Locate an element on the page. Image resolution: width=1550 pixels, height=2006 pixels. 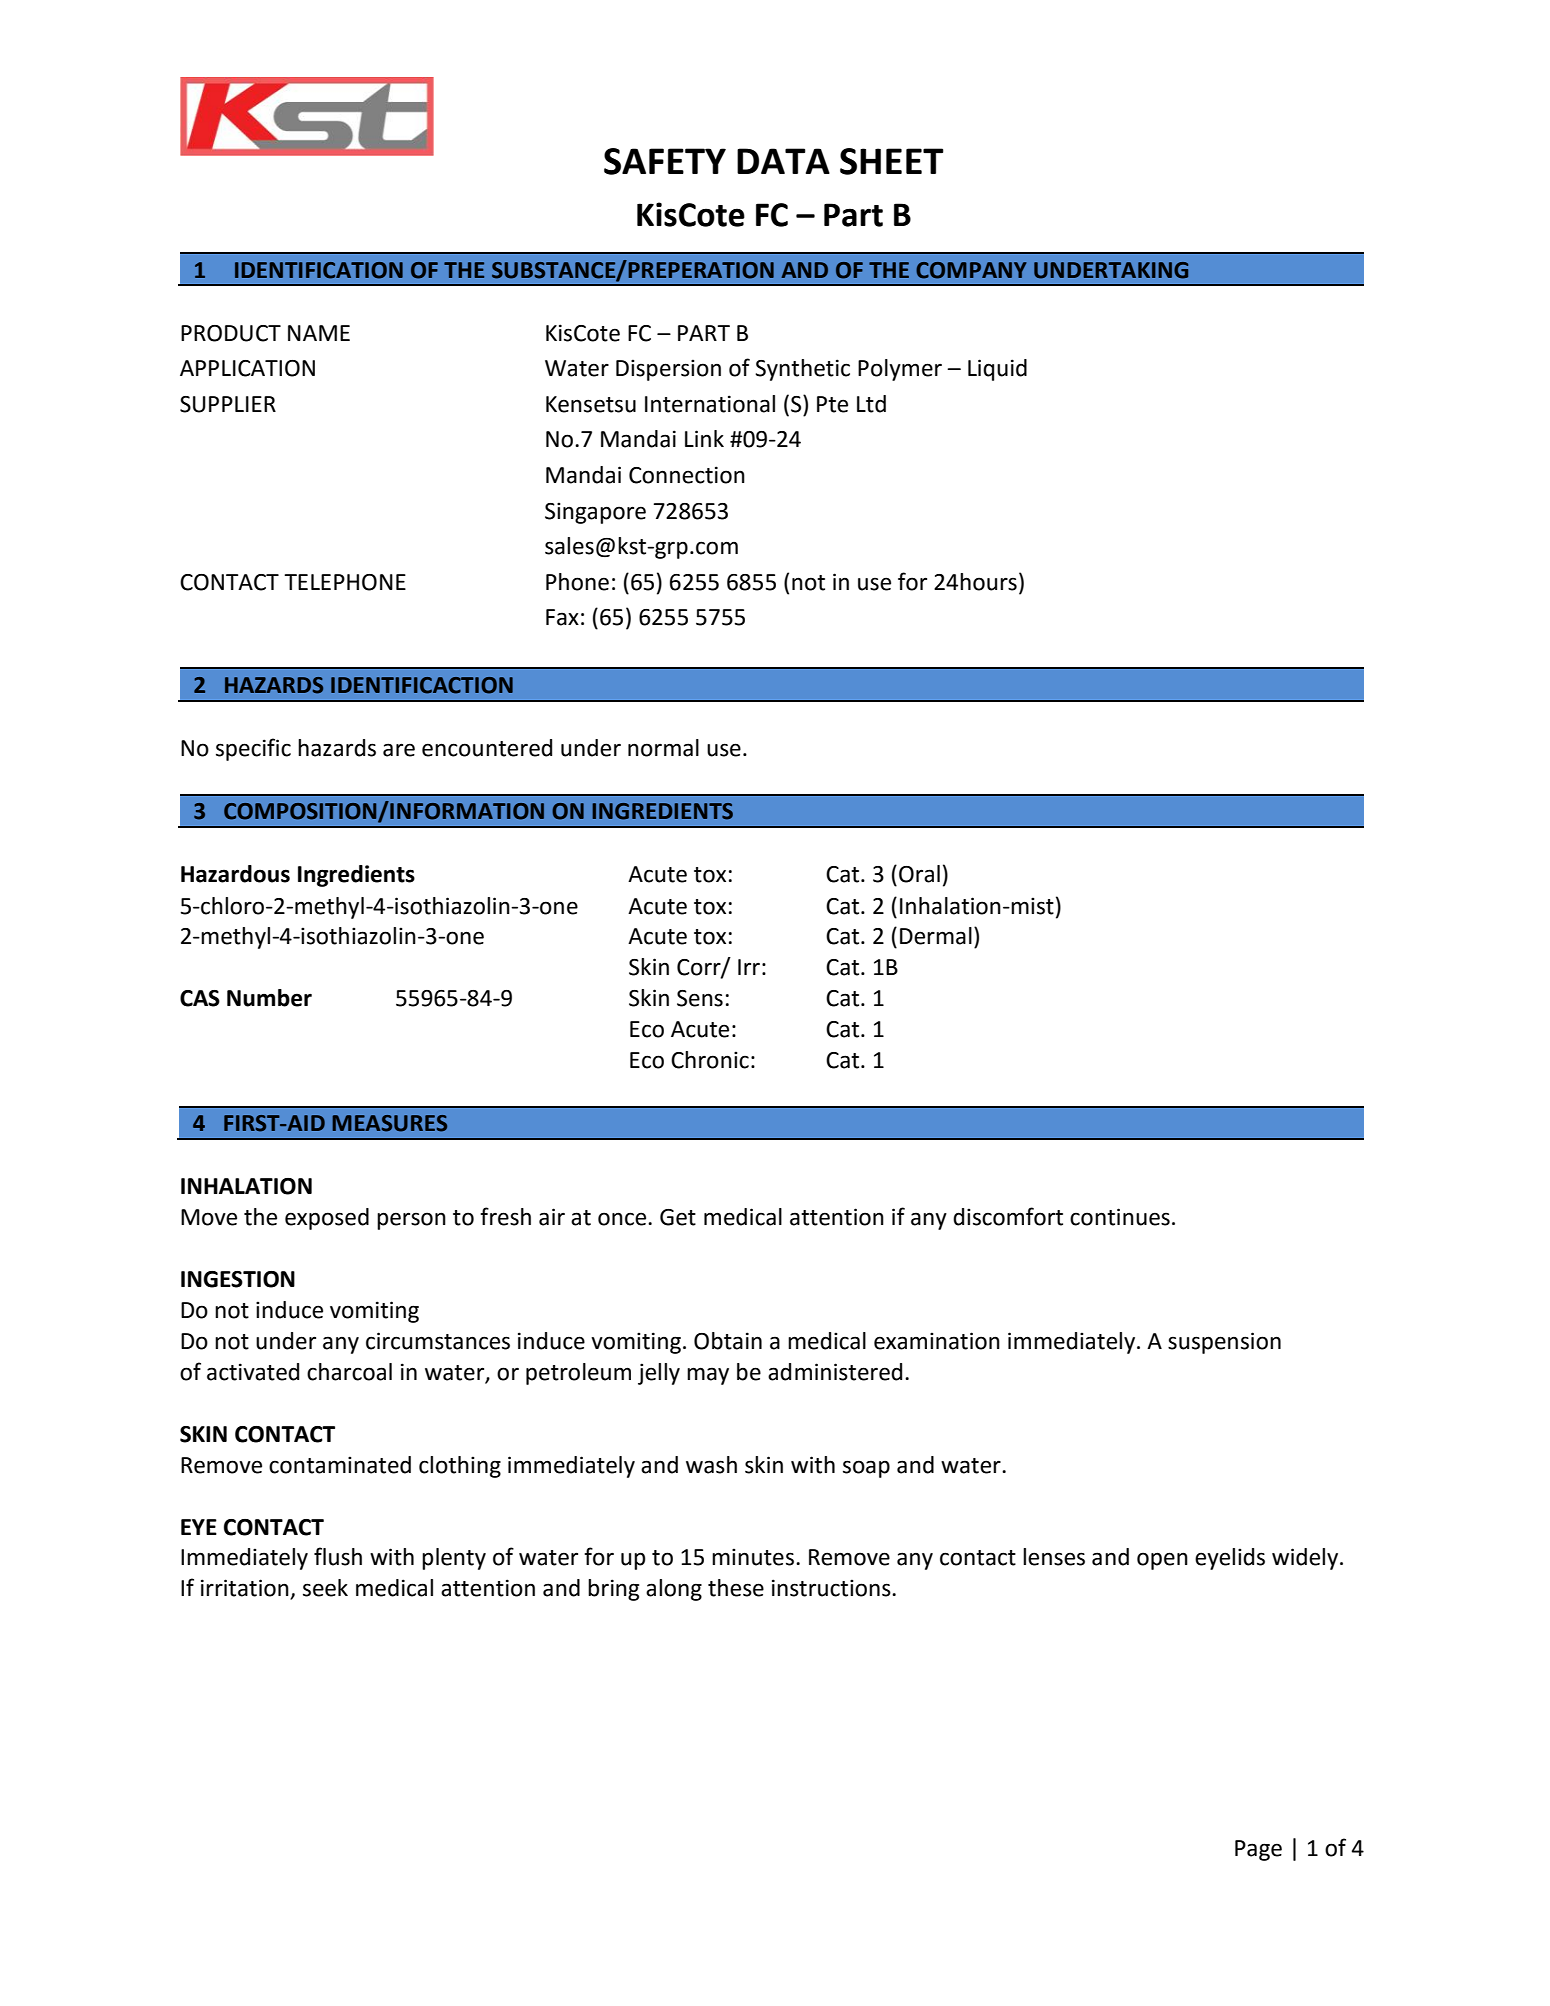
COMPANY is located at coordinates (971, 270).
